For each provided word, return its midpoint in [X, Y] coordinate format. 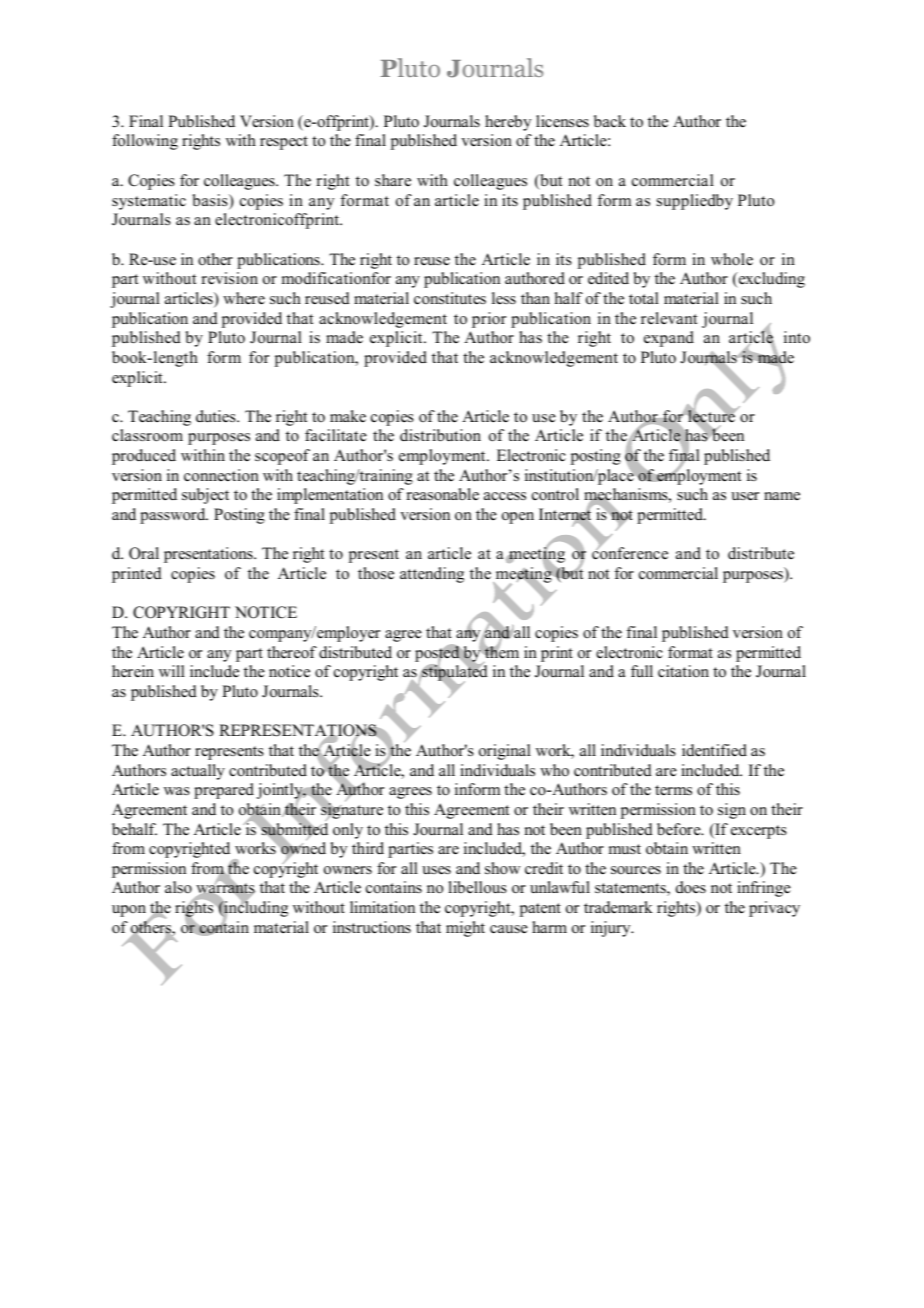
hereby [508, 123]
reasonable [443, 494]
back [610, 121]
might [465, 929]
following [145, 142]
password [174, 516]
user [745, 496]
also [178, 887]
